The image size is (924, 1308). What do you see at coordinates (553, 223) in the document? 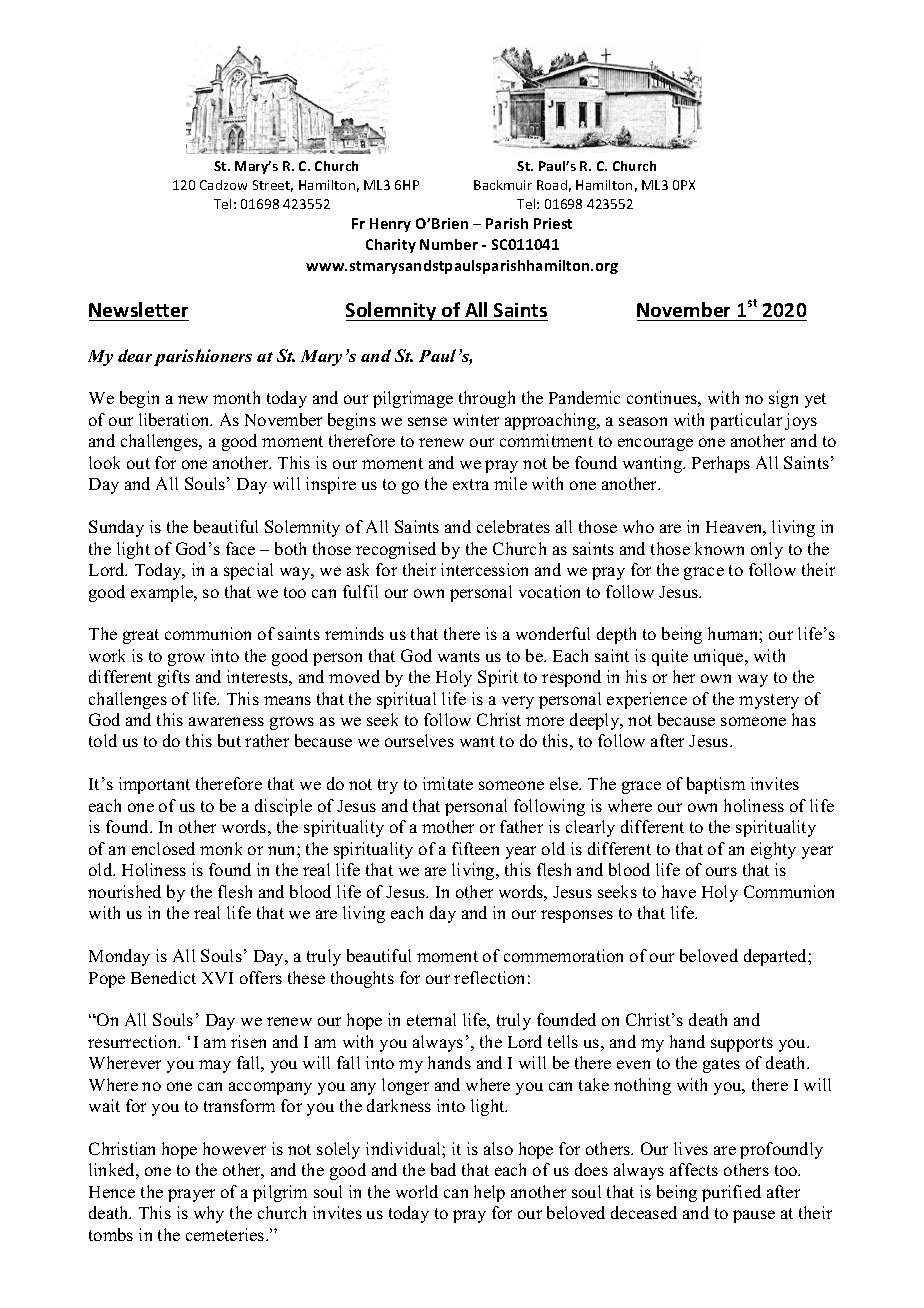
I see `Priest` at bounding box center [553, 223].
